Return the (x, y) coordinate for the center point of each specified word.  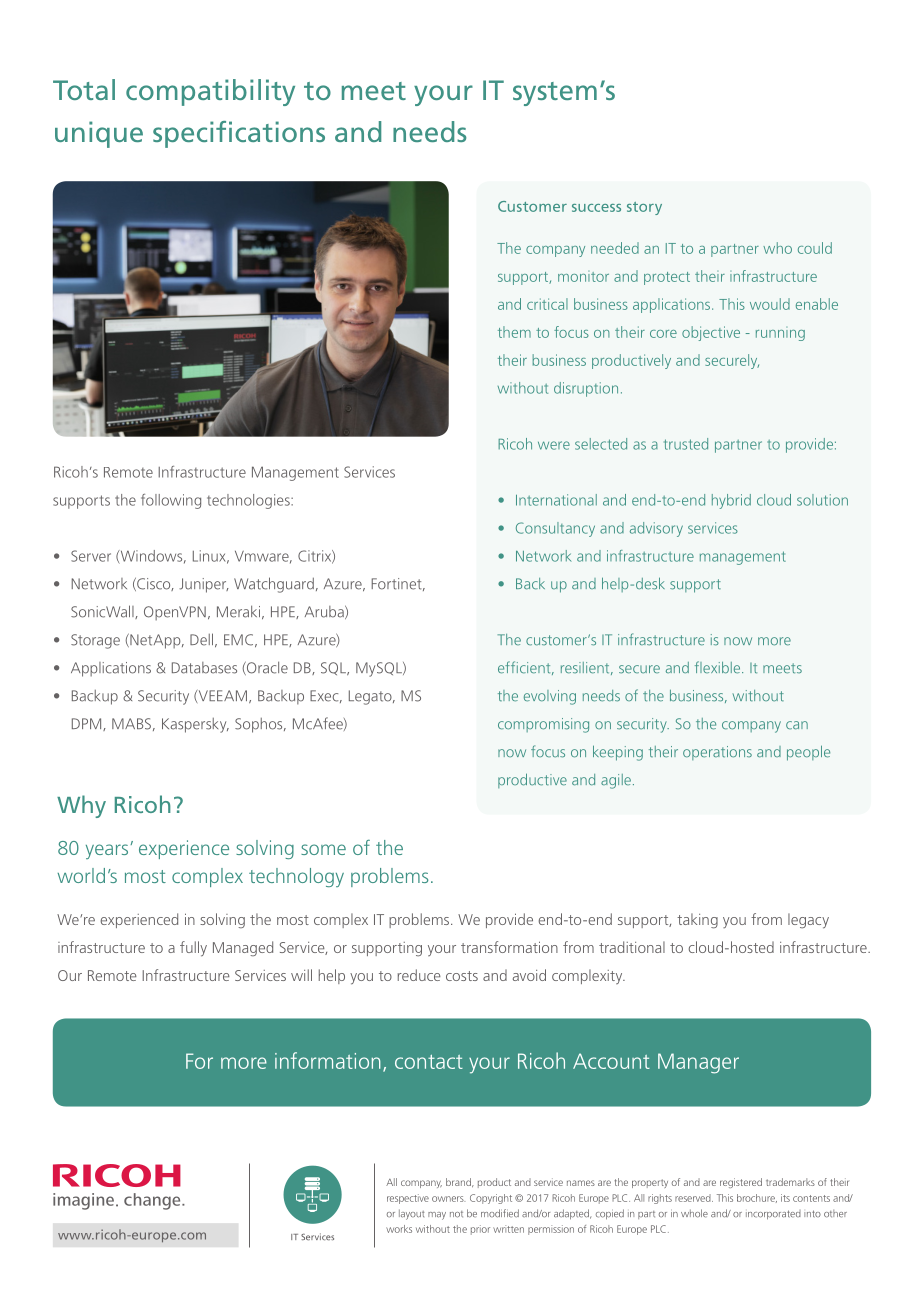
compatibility (210, 92)
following (171, 501)
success (596, 208)
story (644, 208)
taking (697, 921)
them (514, 332)
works (399, 1229)
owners (448, 1199)
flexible (719, 667)
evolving (550, 697)
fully (193, 949)
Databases (204, 668)
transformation (509, 947)
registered (741, 1183)
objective (711, 333)
